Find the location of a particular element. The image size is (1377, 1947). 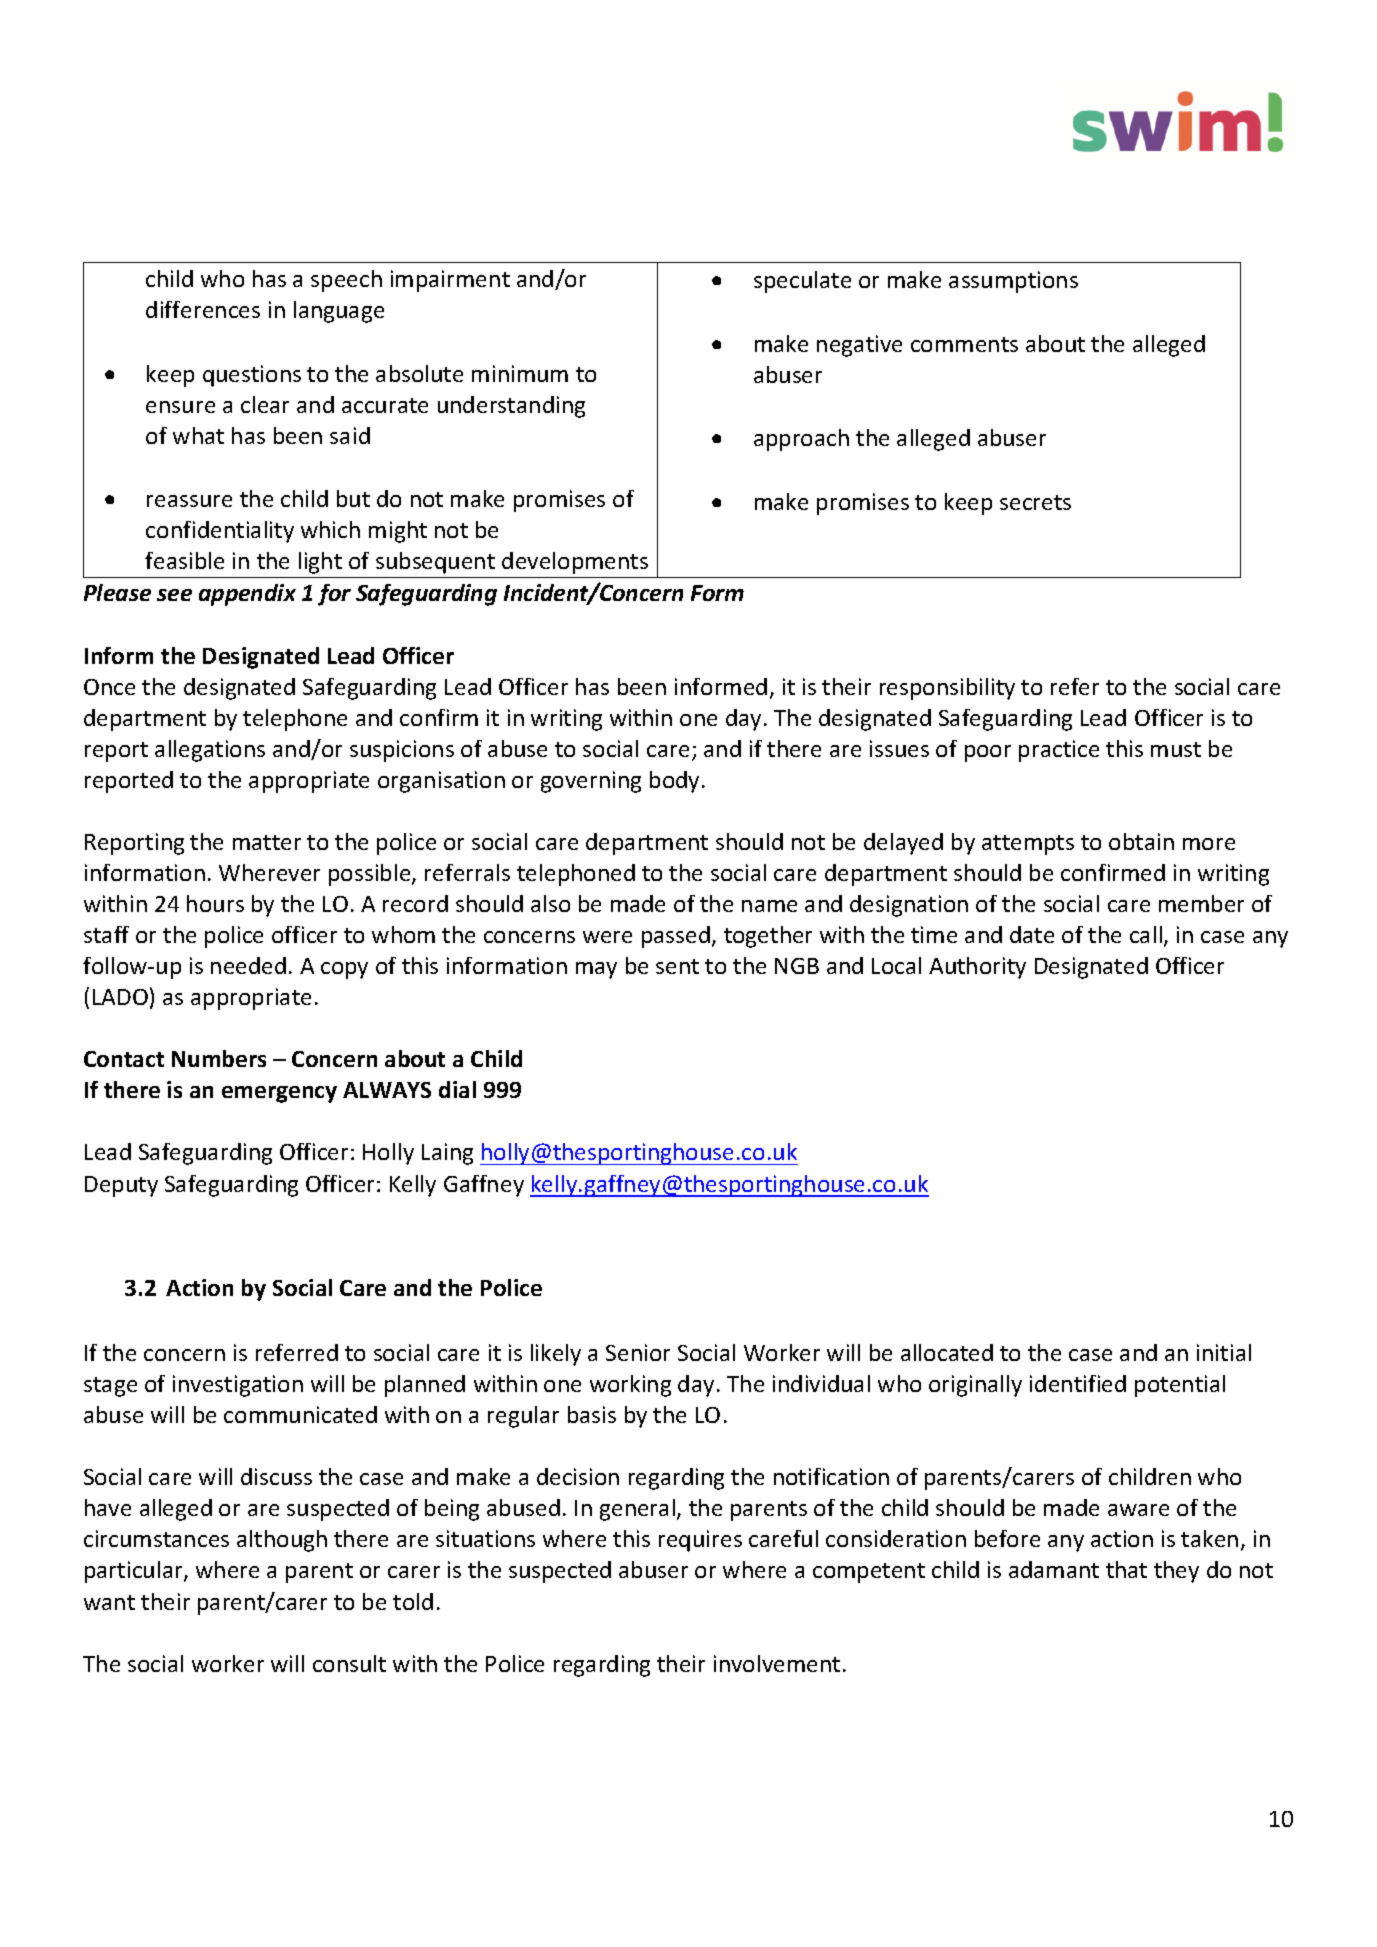

differences is located at coordinates (203, 309).
